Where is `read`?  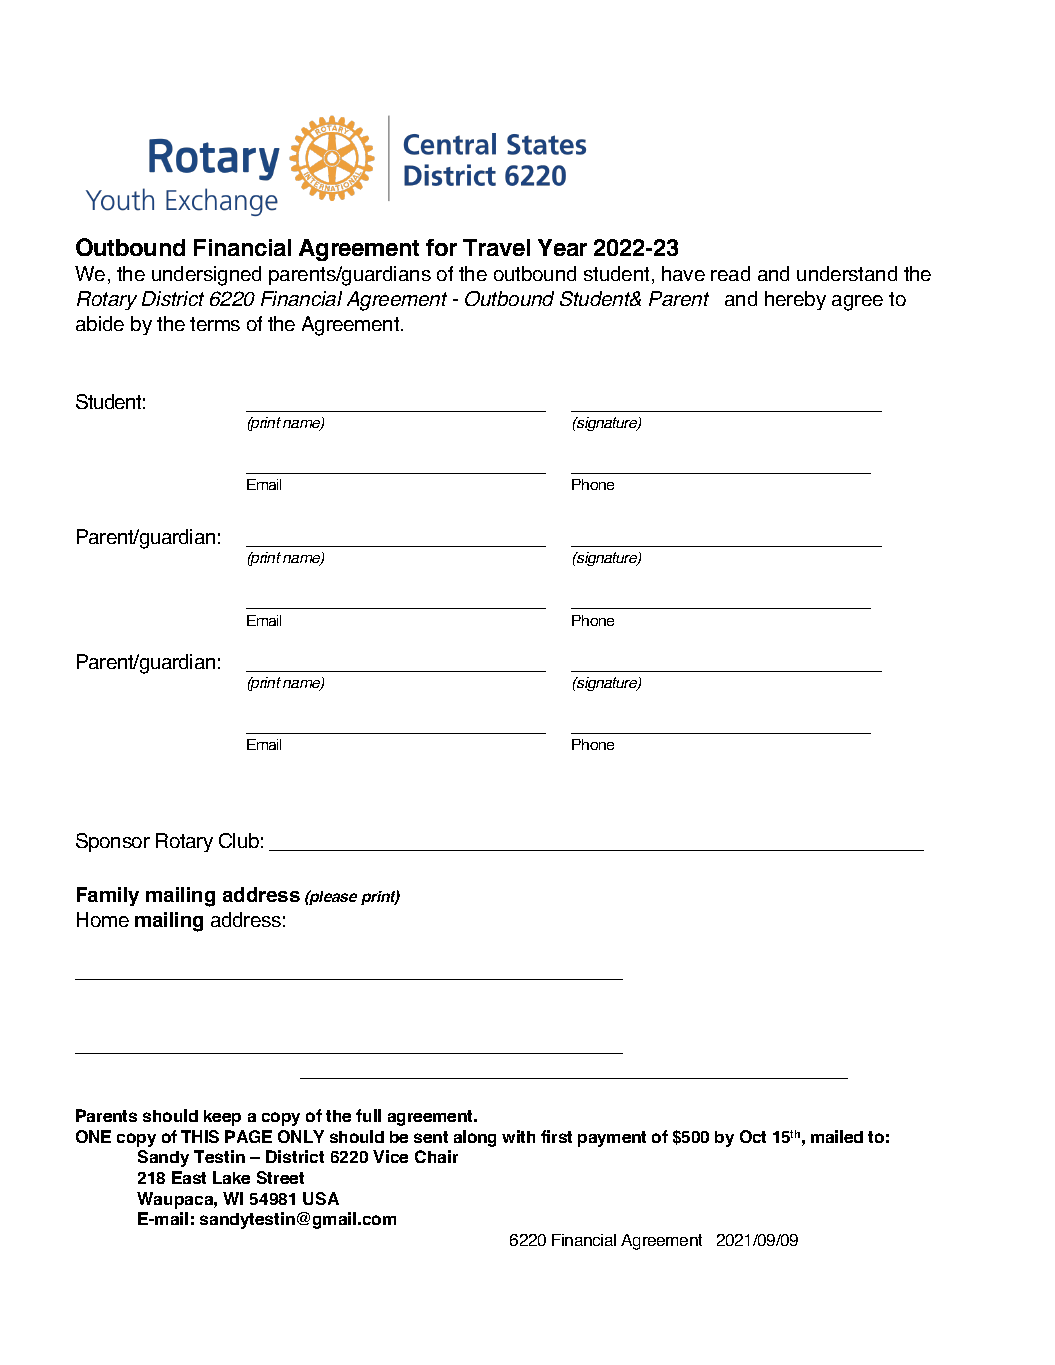 read is located at coordinates (730, 273).
